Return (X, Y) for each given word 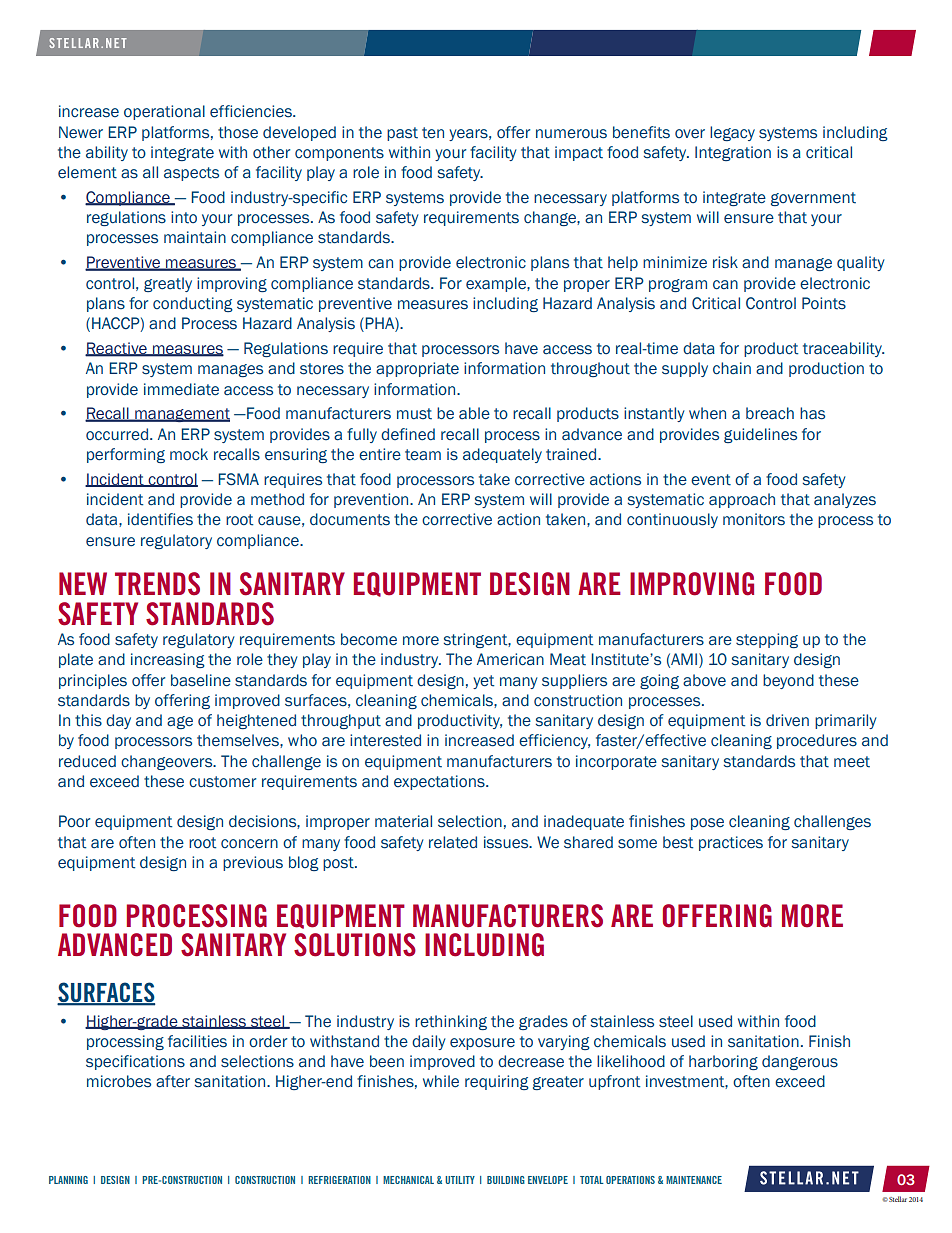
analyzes (845, 500)
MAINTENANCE (694, 1180)
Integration (733, 153)
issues (507, 842)
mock (189, 454)
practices (731, 843)
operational (164, 112)
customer (222, 782)
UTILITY (460, 1180)
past (402, 134)
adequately (502, 455)
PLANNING (68, 1180)
